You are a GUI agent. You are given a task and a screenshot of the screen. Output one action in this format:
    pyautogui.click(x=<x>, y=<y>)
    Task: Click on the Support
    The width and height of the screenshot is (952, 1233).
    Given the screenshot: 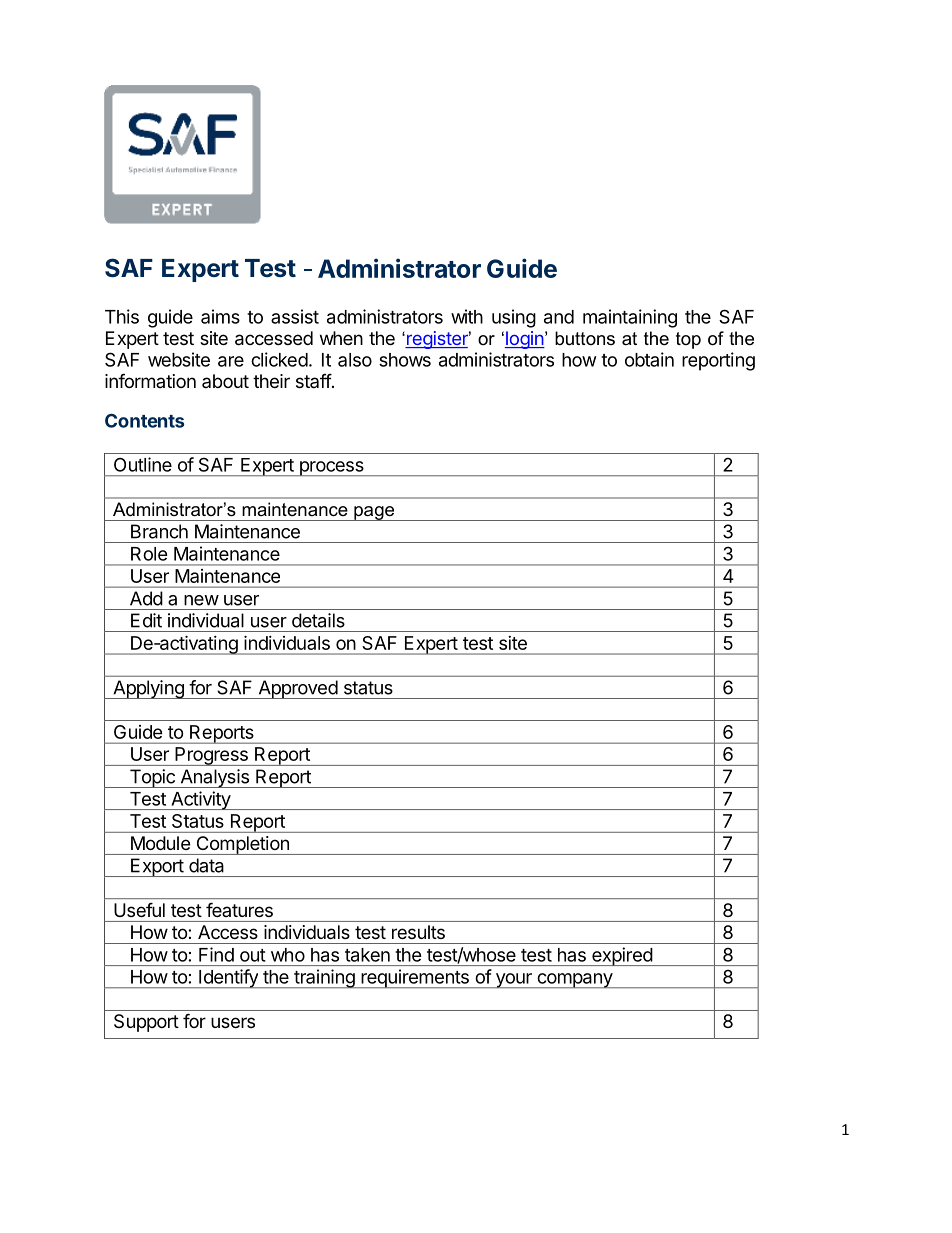 What is the action you would take?
    pyautogui.click(x=146, y=1023)
